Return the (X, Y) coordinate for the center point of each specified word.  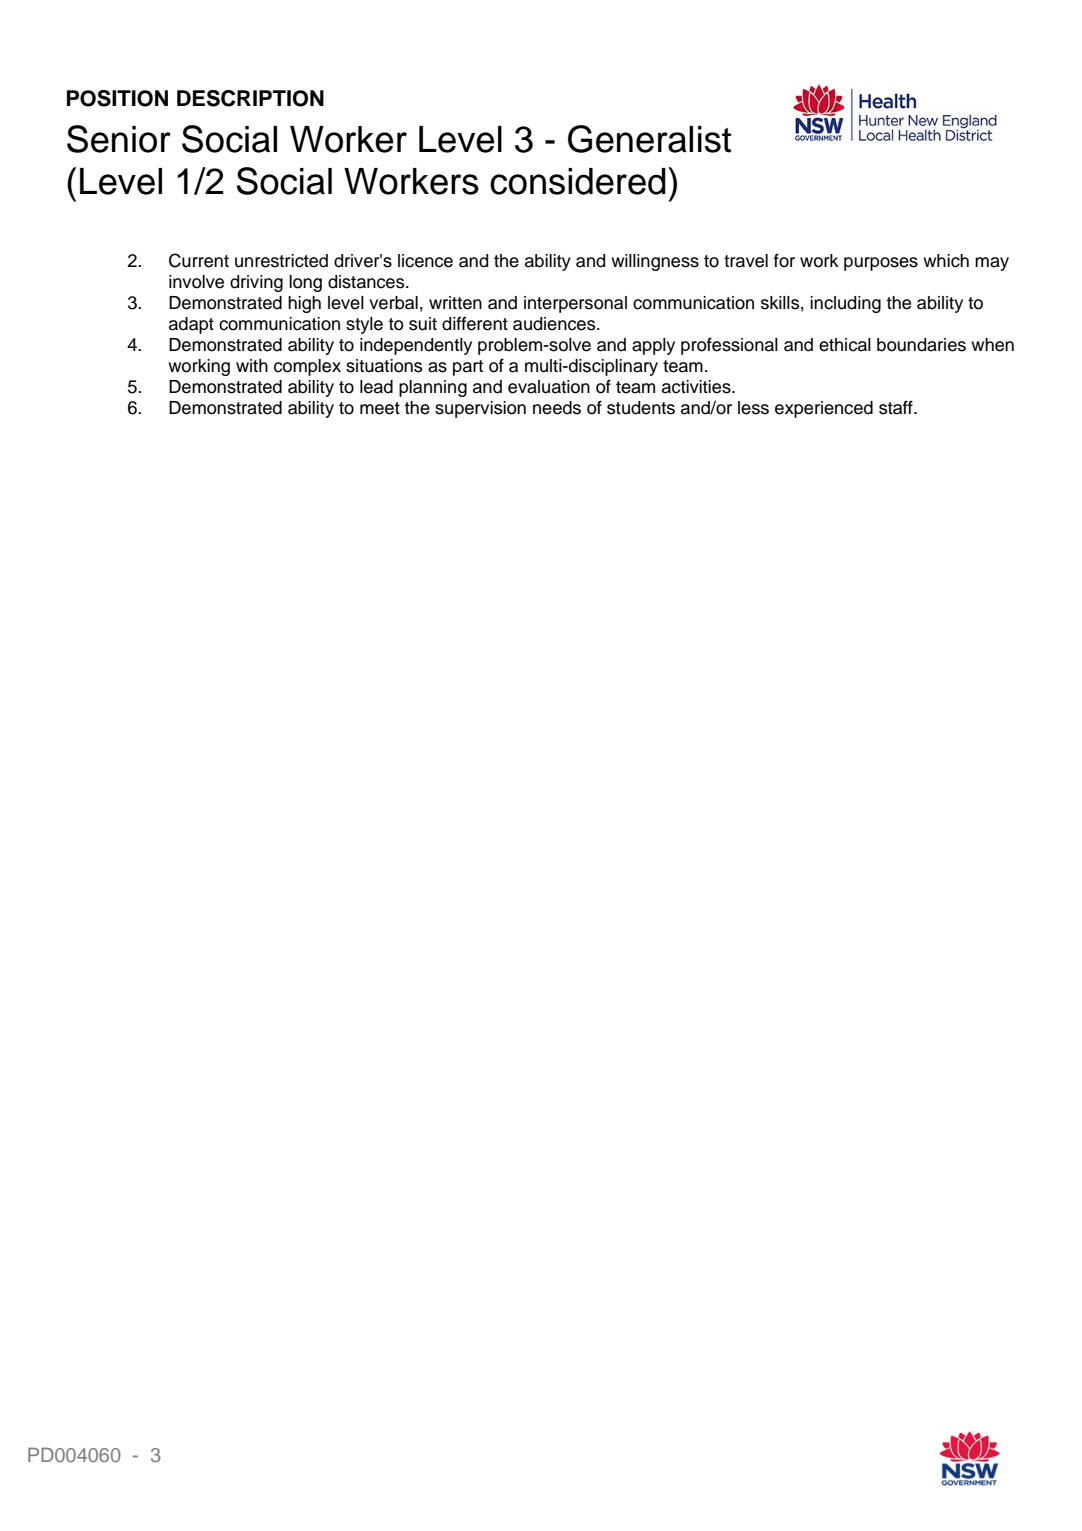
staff (897, 407)
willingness (655, 262)
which (946, 261)
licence (425, 261)
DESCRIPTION (250, 98)
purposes (881, 264)
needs (557, 408)
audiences (555, 324)
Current (199, 260)
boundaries (921, 345)
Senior (119, 139)
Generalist (649, 139)
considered (578, 181)
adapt (191, 325)
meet (380, 408)
